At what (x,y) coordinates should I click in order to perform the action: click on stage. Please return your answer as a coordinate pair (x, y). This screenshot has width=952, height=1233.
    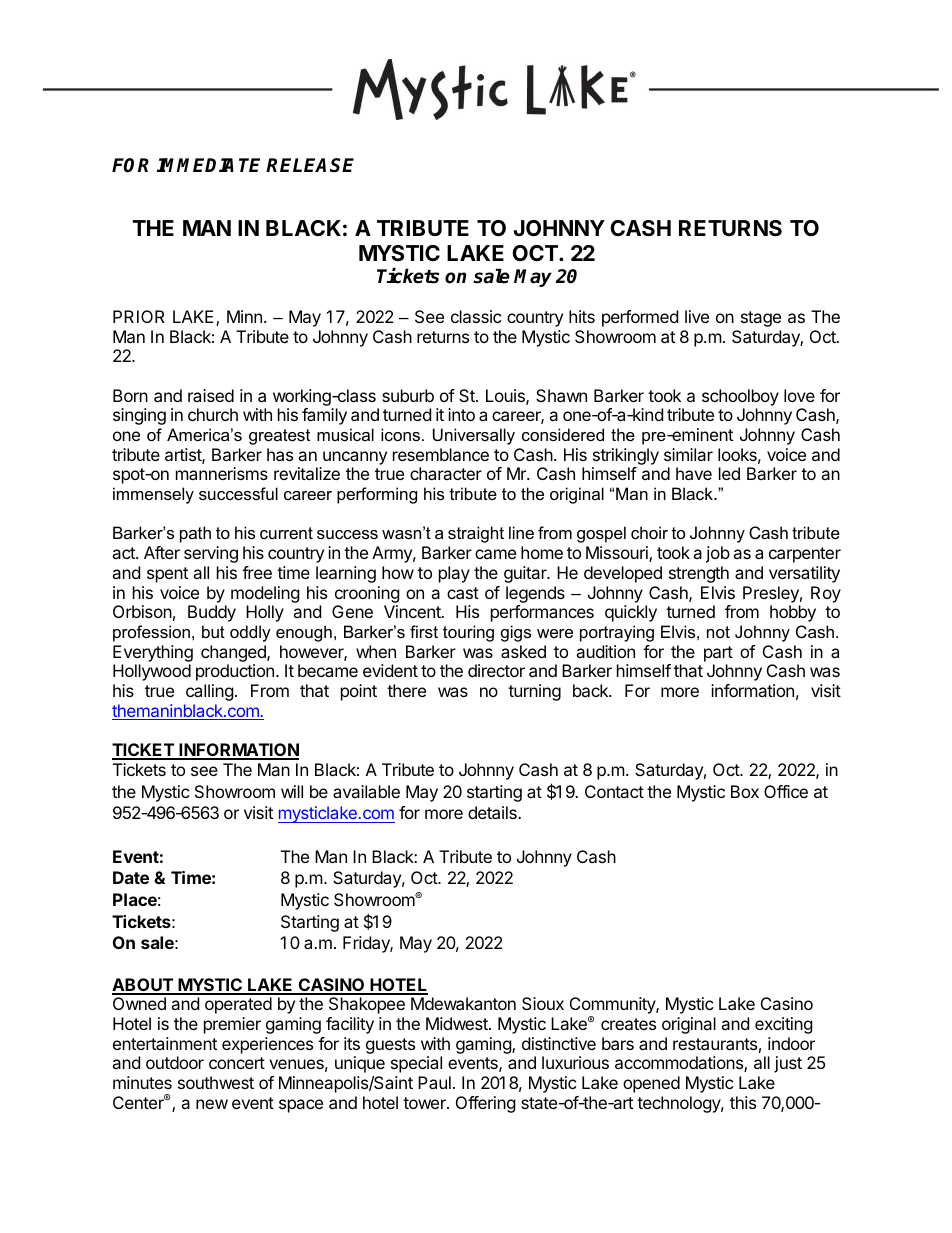
    Looking at the image, I should click on (761, 319).
